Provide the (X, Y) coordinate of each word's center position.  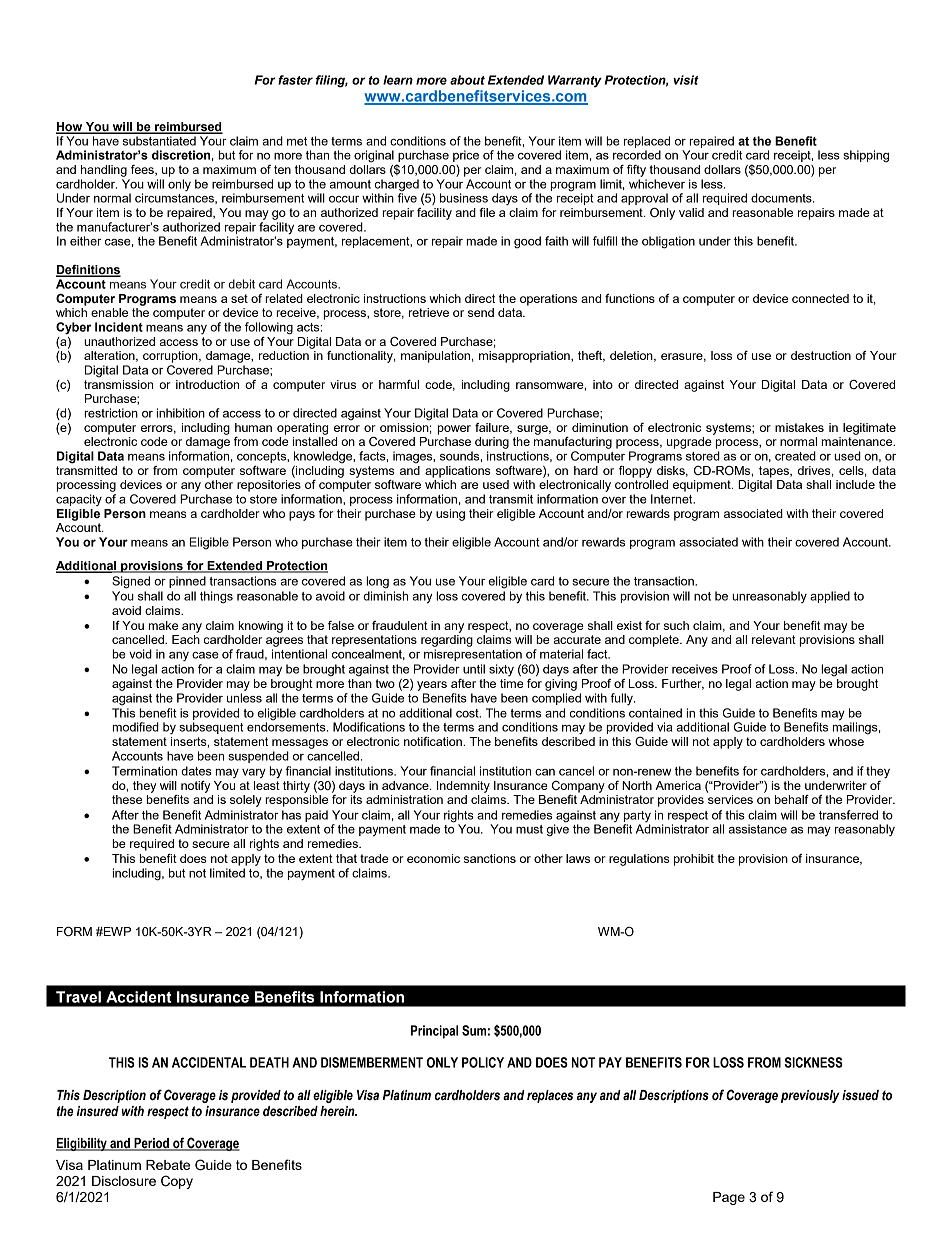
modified (135, 727)
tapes (775, 472)
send (481, 312)
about (467, 80)
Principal (434, 1032)
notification (434, 741)
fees (143, 170)
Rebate (168, 1165)
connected (820, 298)
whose (846, 741)
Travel (78, 997)
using (450, 515)
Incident (119, 327)
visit (686, 80)
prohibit (694, 860)
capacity (79, 500)
